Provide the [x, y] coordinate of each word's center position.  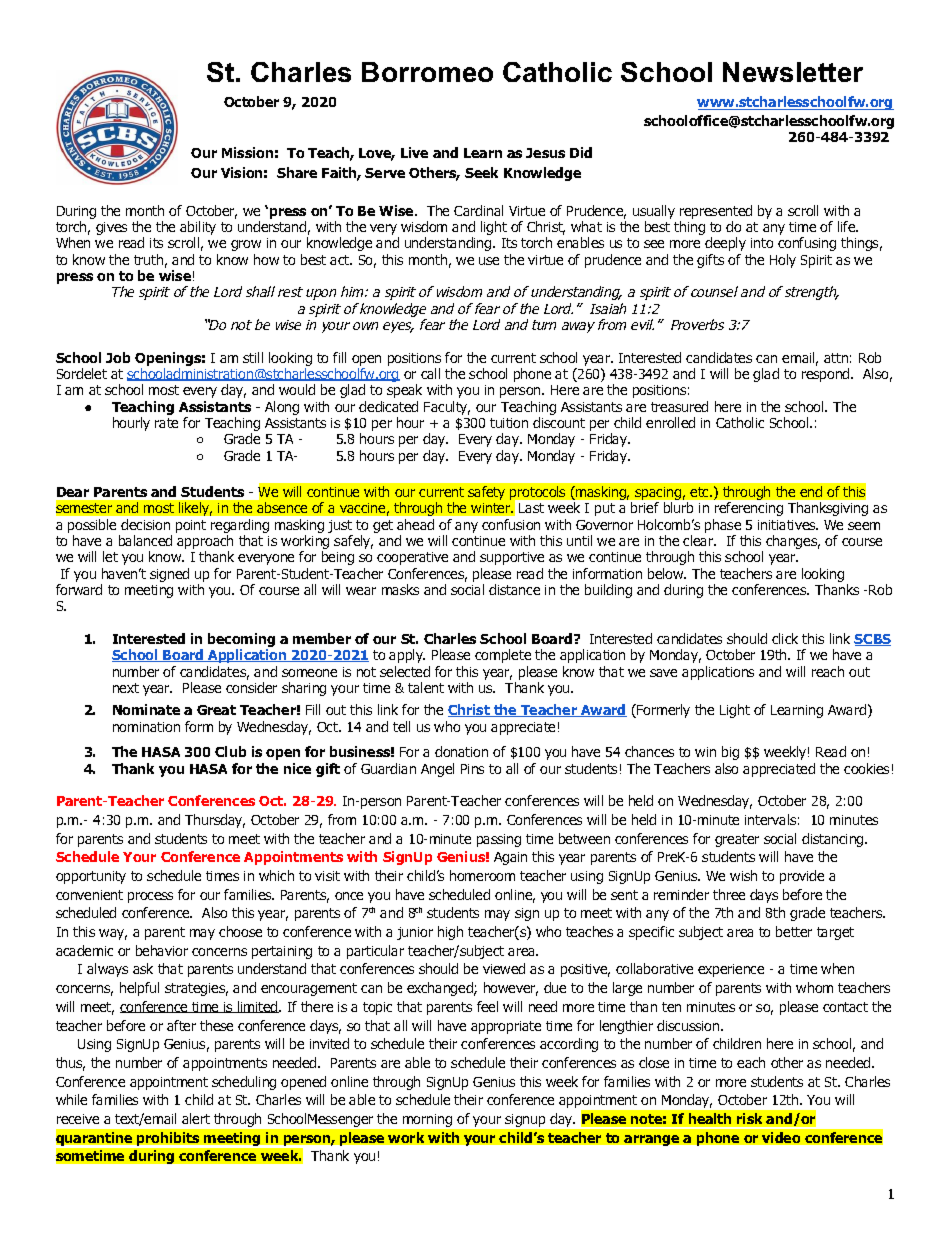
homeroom [482, 875]
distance [514, 589]
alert [196, 1118]
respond [827, 375]
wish [743, 875]
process [150, 897]
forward [79, 589]
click [785, 638]
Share [297, 172]
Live [414, 152]
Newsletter [793, 72]
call [430, 373]
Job [118, 357]
